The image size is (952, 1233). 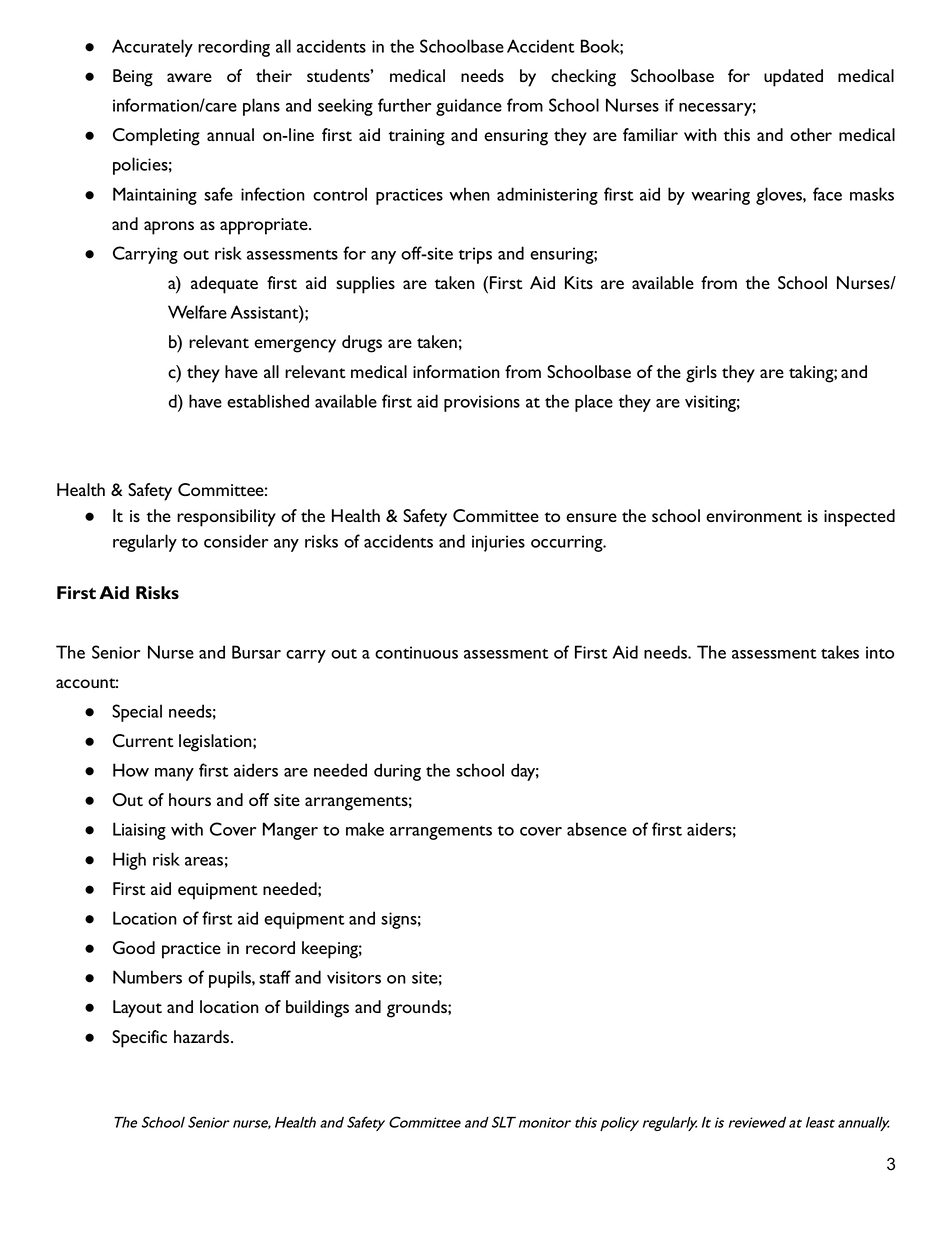 What do you see at coordinates (498, 543) in the screenshot?
I see `injuries` at bounding box center [498, 543].
